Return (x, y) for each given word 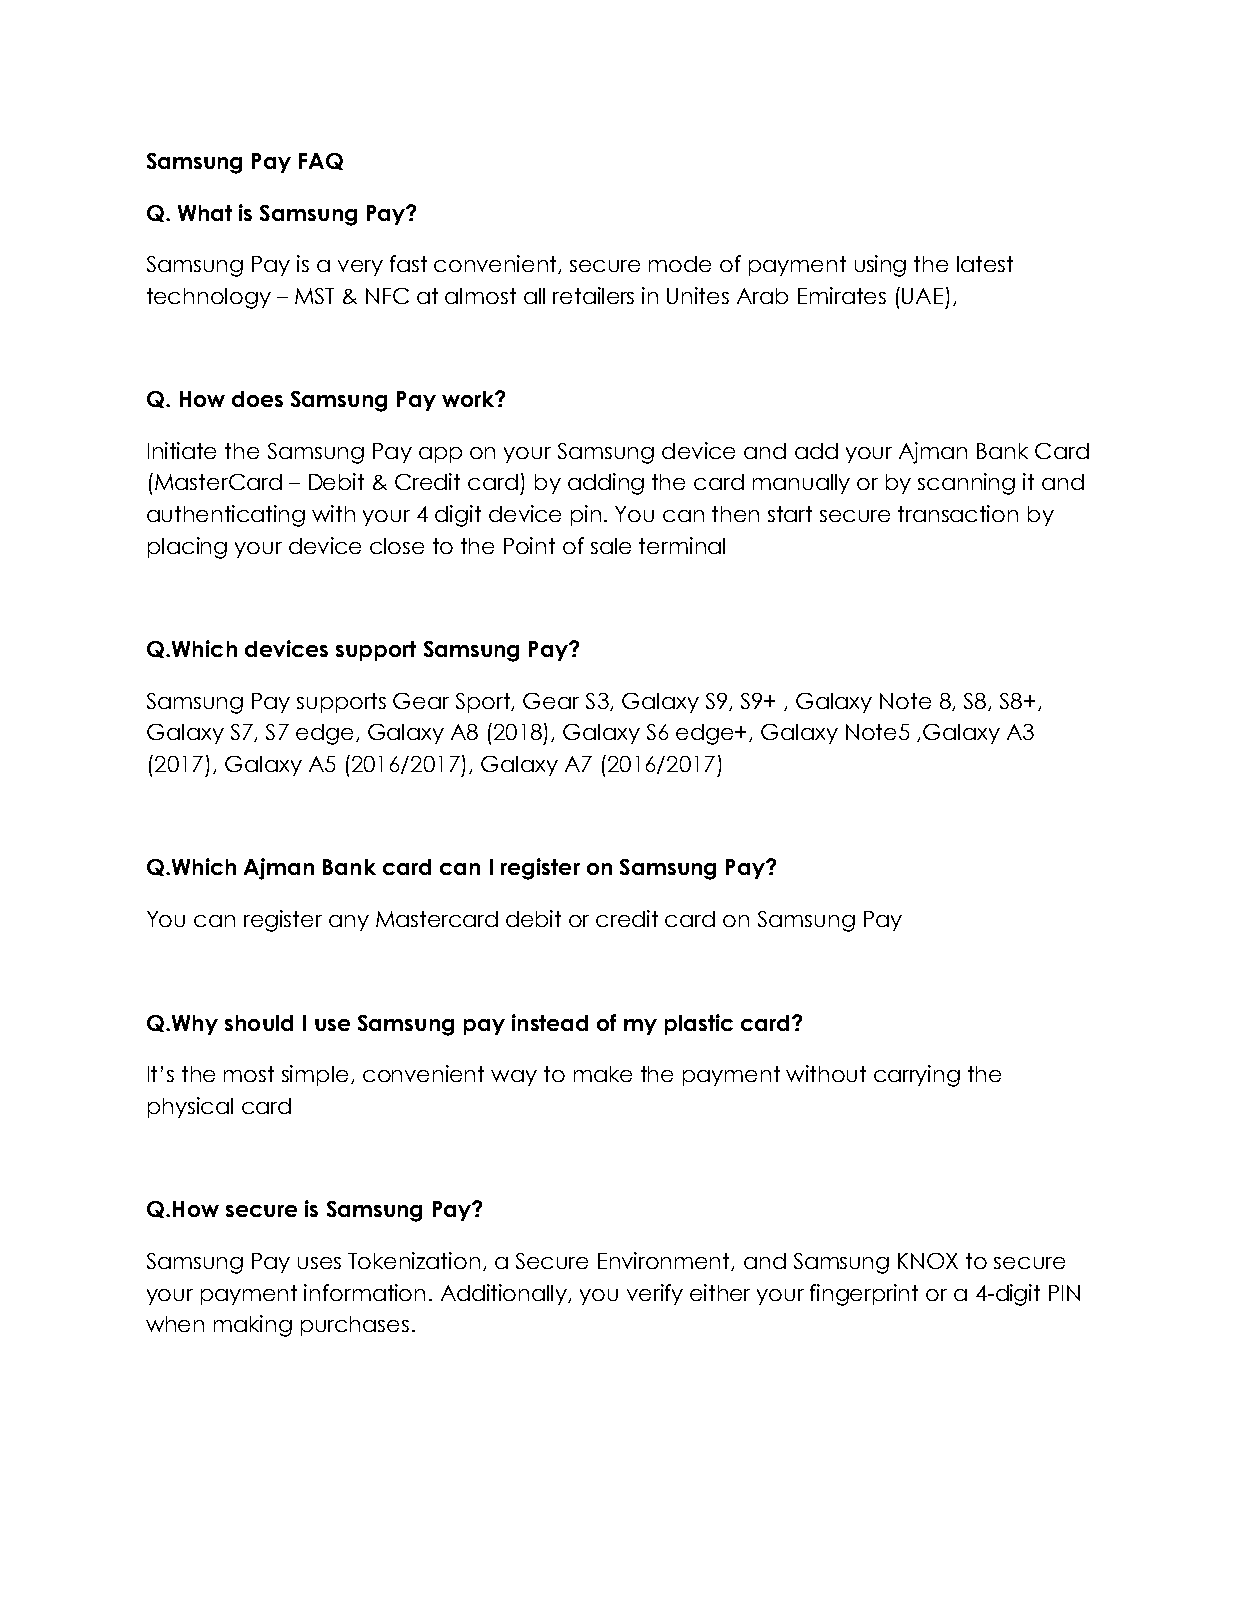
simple (315, 1075)
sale (611, 546)
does (257, 399)
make (603, 1074)
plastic (699, 1024)
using (880, 266)
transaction (958, 513)
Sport (484, 703)
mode (680, 264)
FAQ (321, 161)
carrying (917, 1076)
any (349, 923)
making (253, 1326)
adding (606, 484)
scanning (966, 484)
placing (187, 548)
